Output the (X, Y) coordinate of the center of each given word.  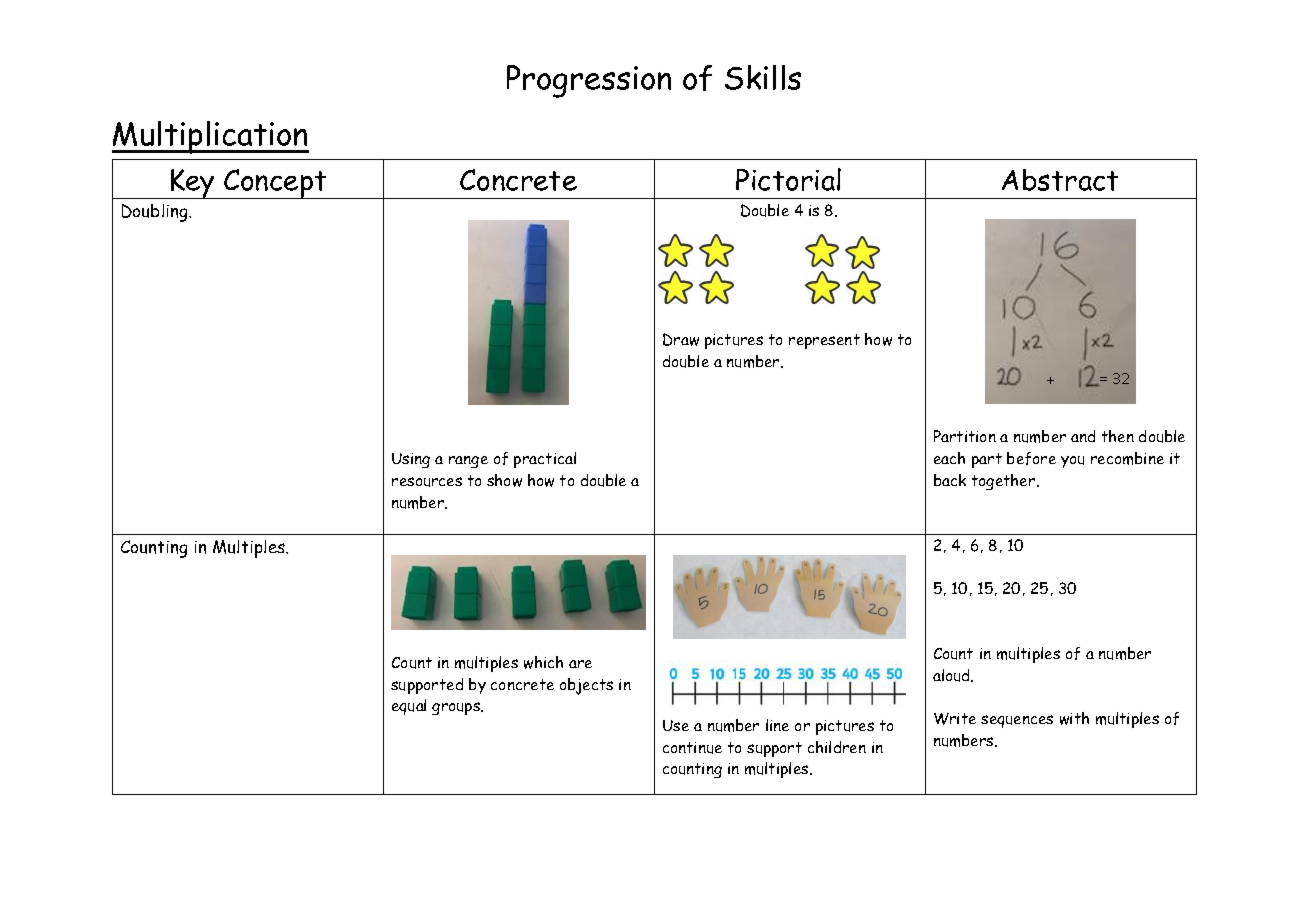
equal (409, 707)
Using (411, 460)
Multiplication (210, 137)
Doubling (156, 213)
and (1083, 436)
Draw (681, 339)
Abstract (1060, 180)
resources (427, 482)
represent (824, 341)
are (580, 664)
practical (545, 460)
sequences (1017, 721)
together (1005, 482)
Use (676, 725)
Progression (589, 81)
